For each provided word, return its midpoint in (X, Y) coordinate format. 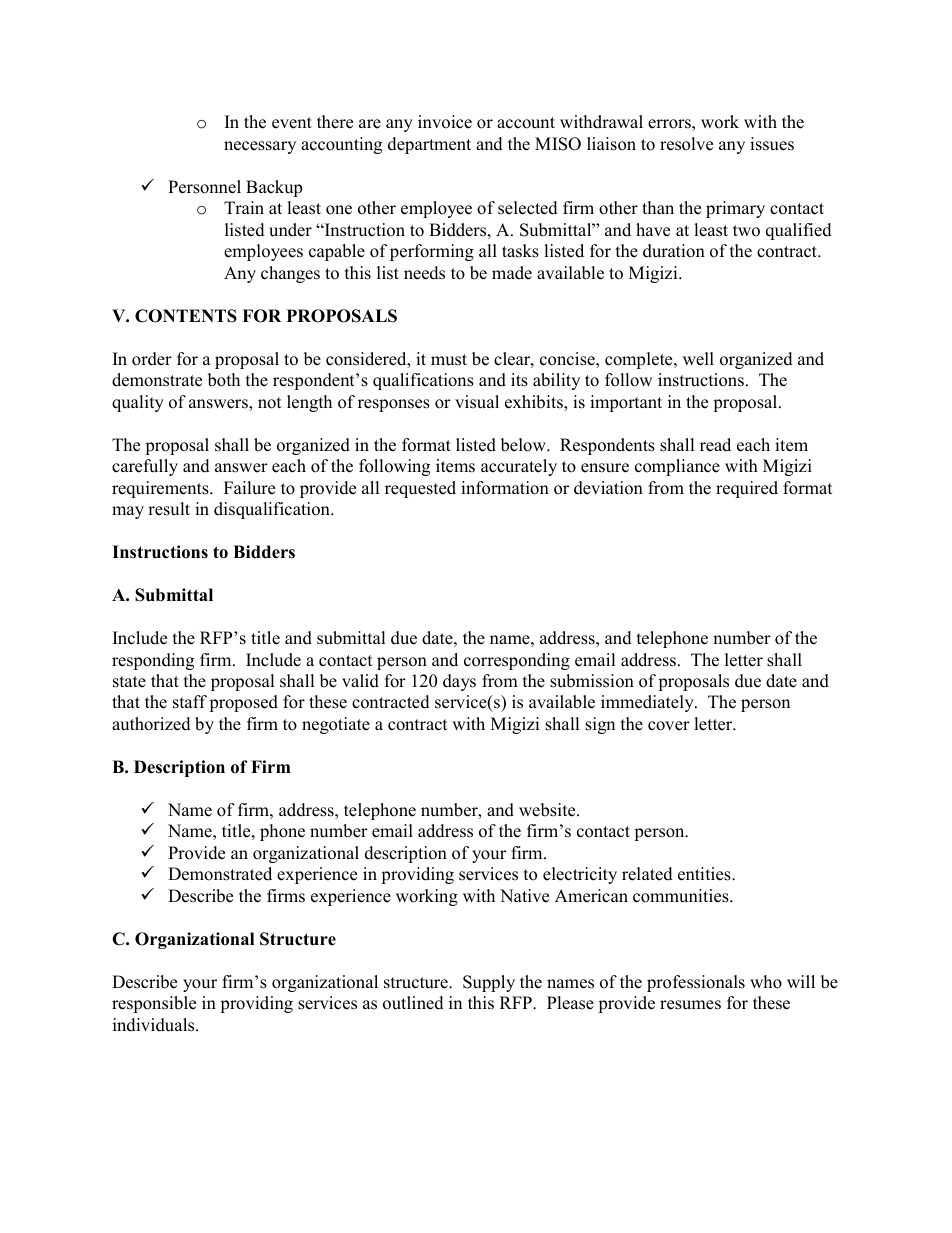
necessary (260, 147)
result (169, 509)
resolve (686, 144)
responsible (154, 1004)
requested (420, 489)
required (747, 489)
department (429, 145)
